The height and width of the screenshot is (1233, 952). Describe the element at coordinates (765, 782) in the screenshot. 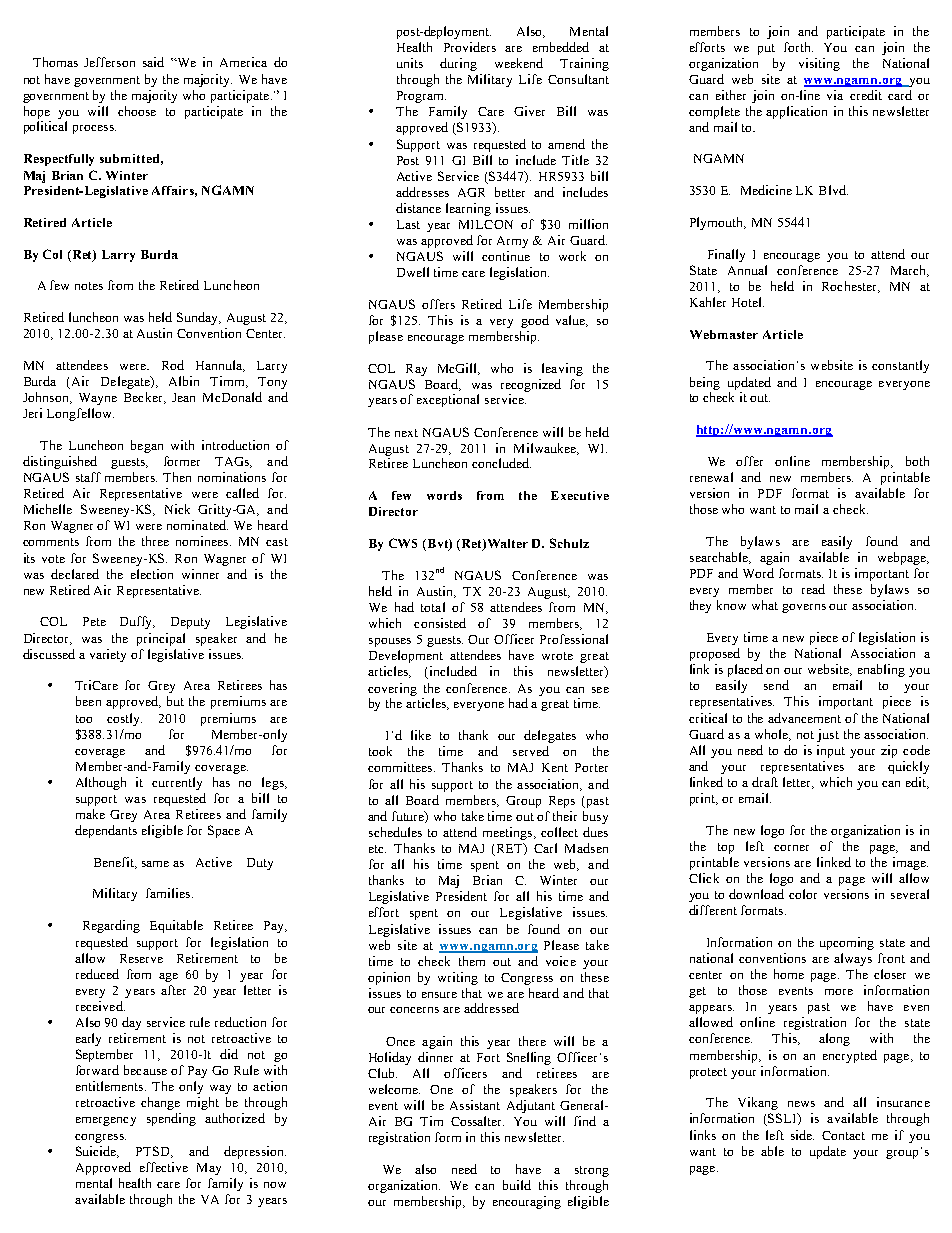

I see `draft` at that location.
